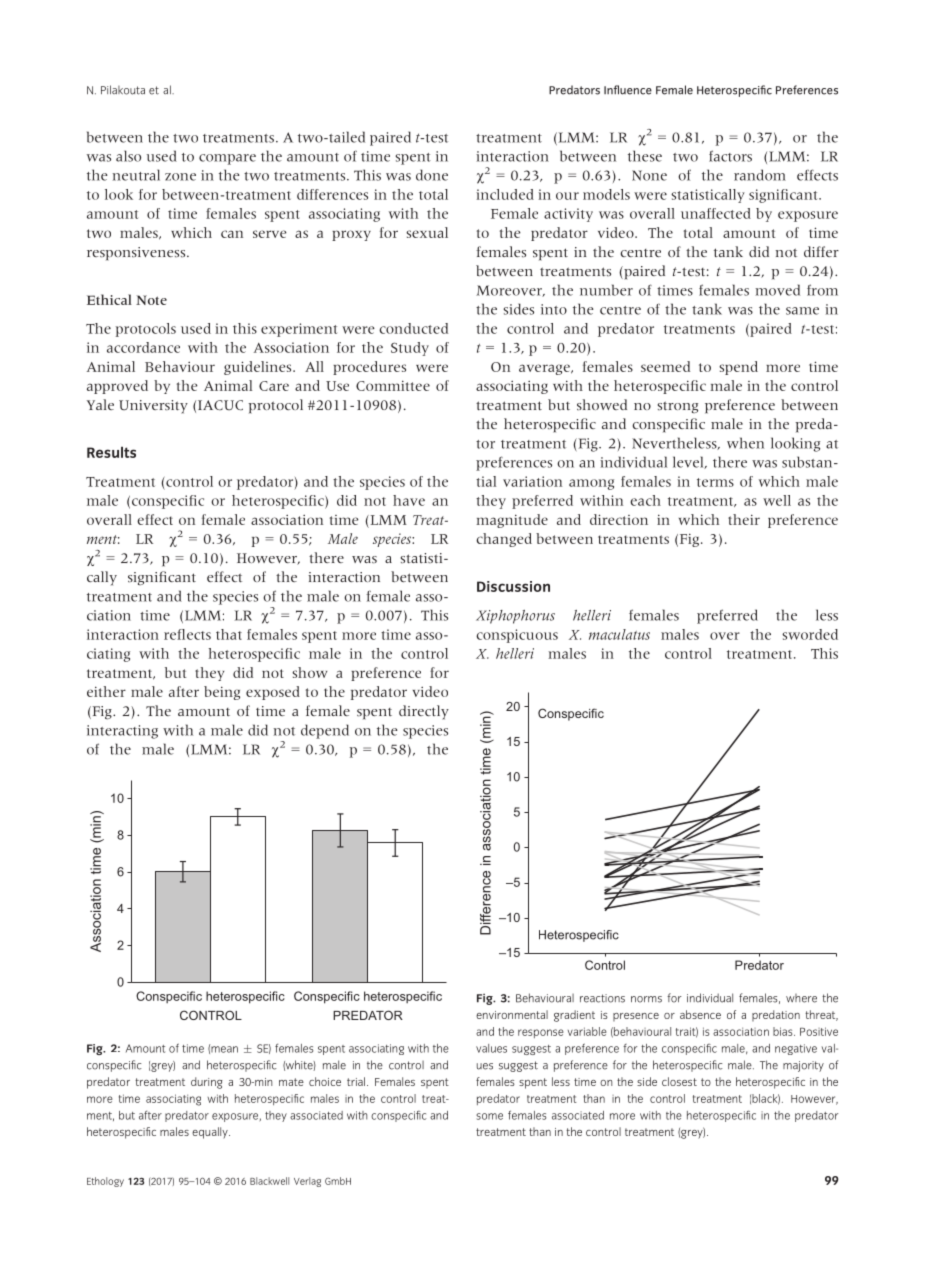  What do you see at coordinates (211, 1133) in the screenshot?
I see `equally` at bounding box center [211, 1133].
